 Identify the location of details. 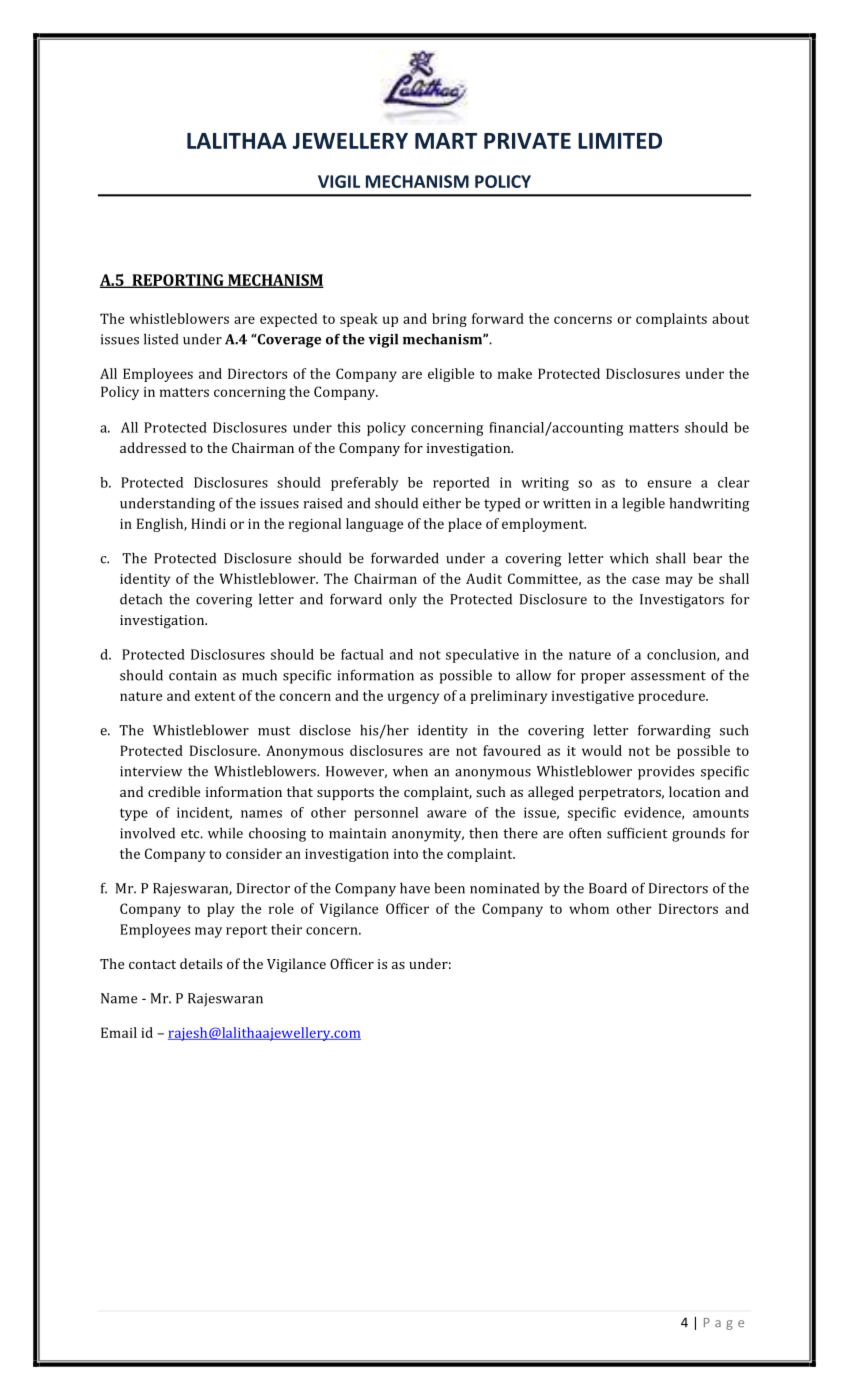
(201, 963).
